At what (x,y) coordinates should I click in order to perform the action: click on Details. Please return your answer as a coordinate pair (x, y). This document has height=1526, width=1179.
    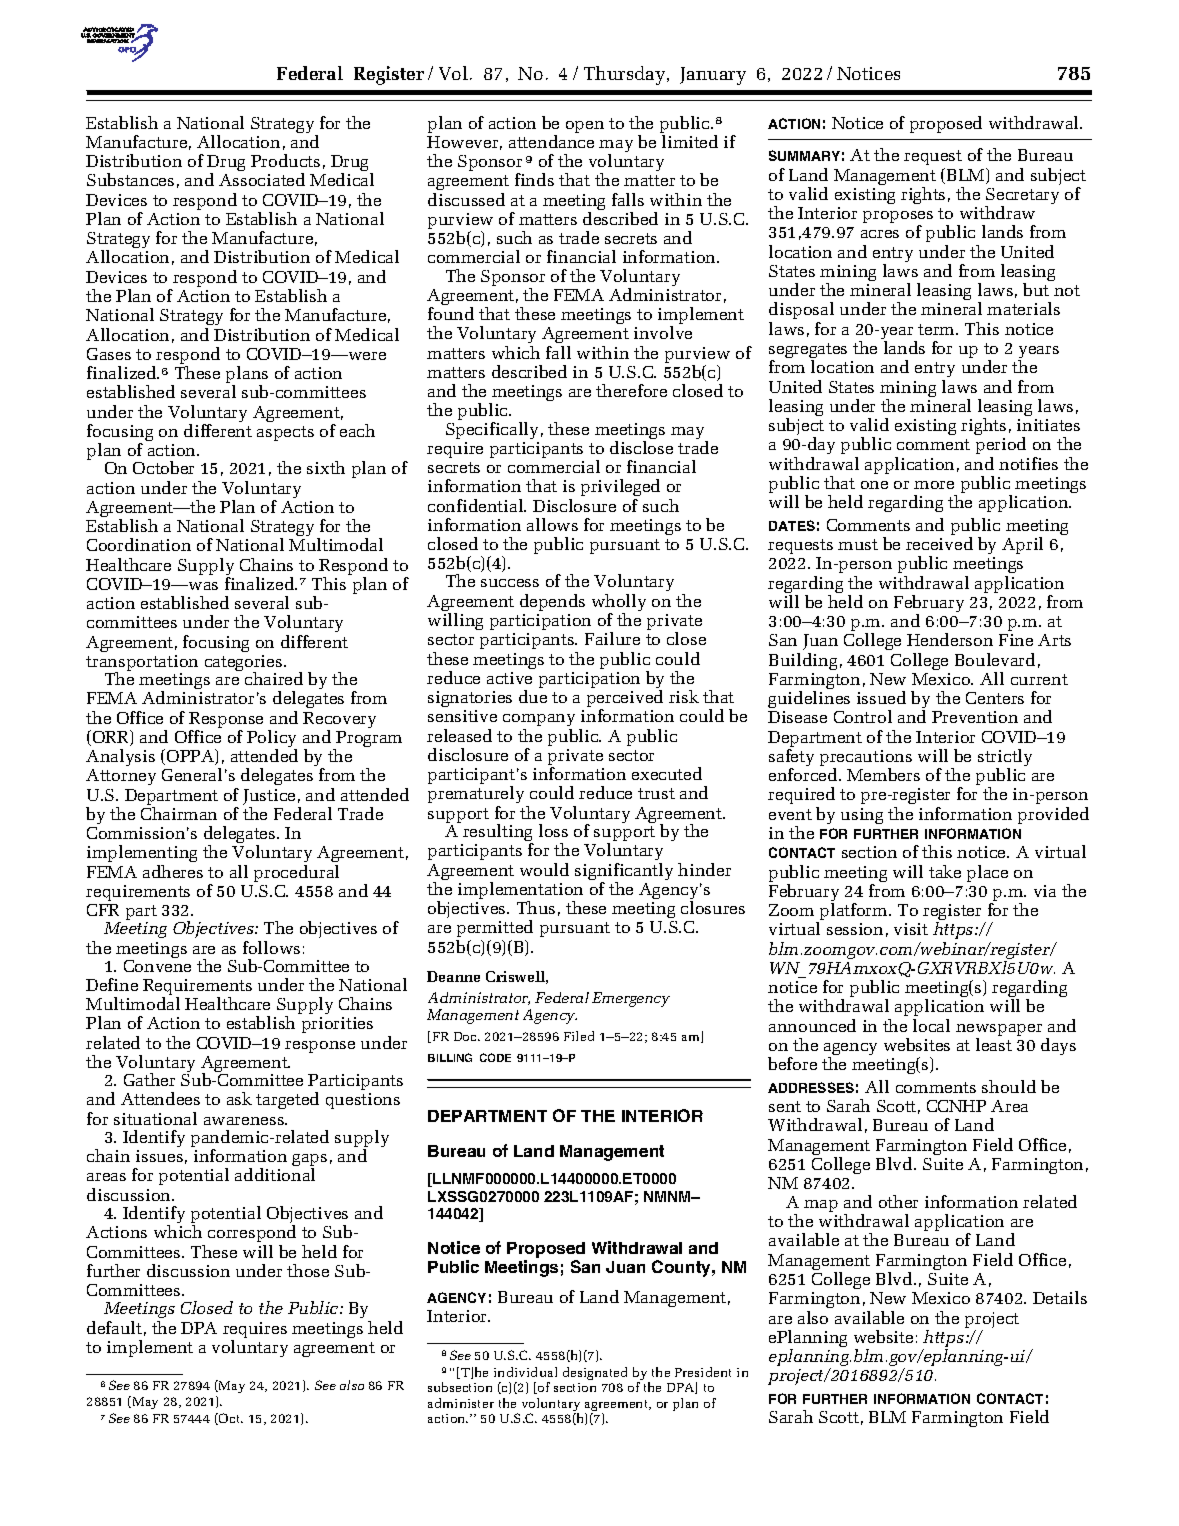
    Looking at the image, I should click on (1060, 1297).
